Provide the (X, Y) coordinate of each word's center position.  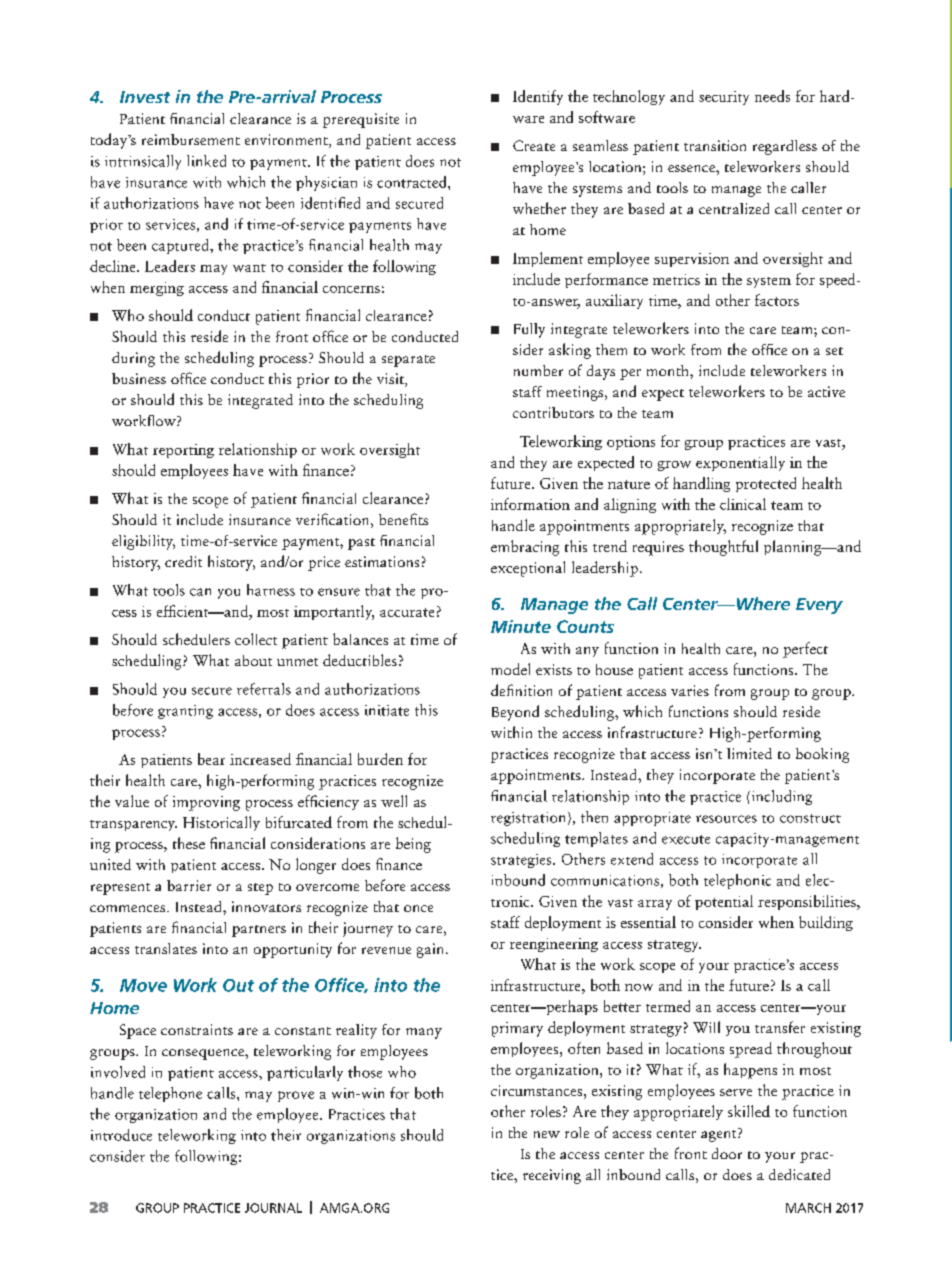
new (547, 1134)
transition (715, 145)
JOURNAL (273, 1208)
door (727, 1153)
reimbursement (191, 139)
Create (534, 145)
